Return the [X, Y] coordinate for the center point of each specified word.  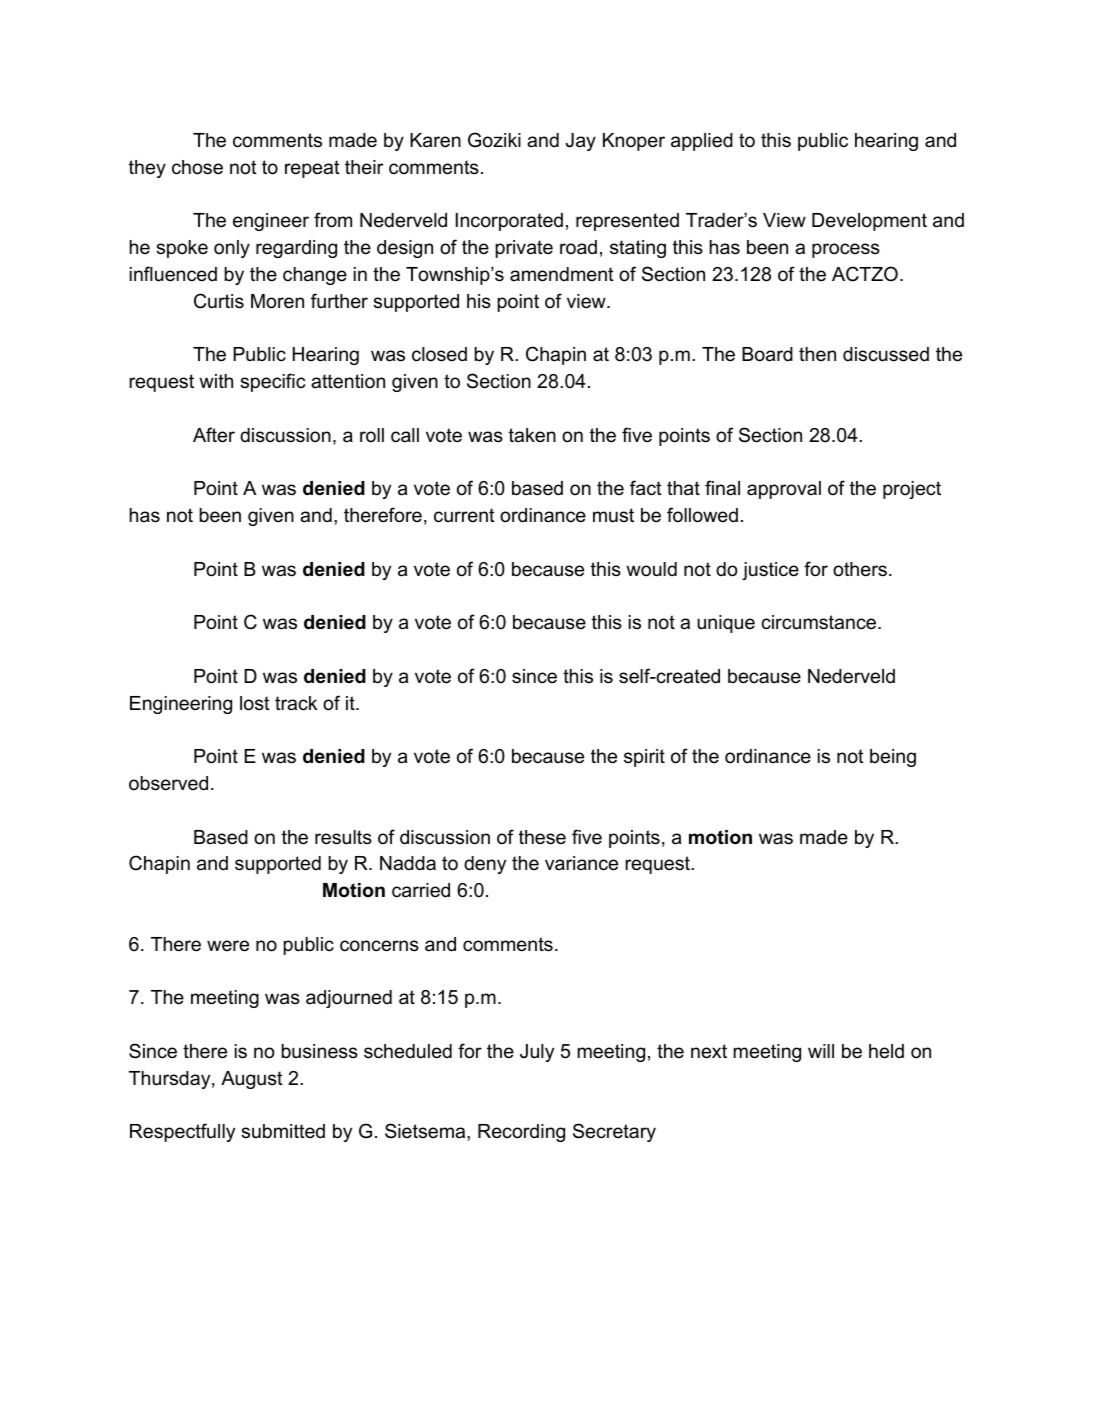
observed [168, 783]
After [214, 435]
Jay [581, 142]
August [252, 1080]
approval [784, 490]
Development [869, 222]
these [542, 837]
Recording [521, 1133]
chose [197, 167]
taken [532, 435]
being [893, 758]
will [821, 1051]
